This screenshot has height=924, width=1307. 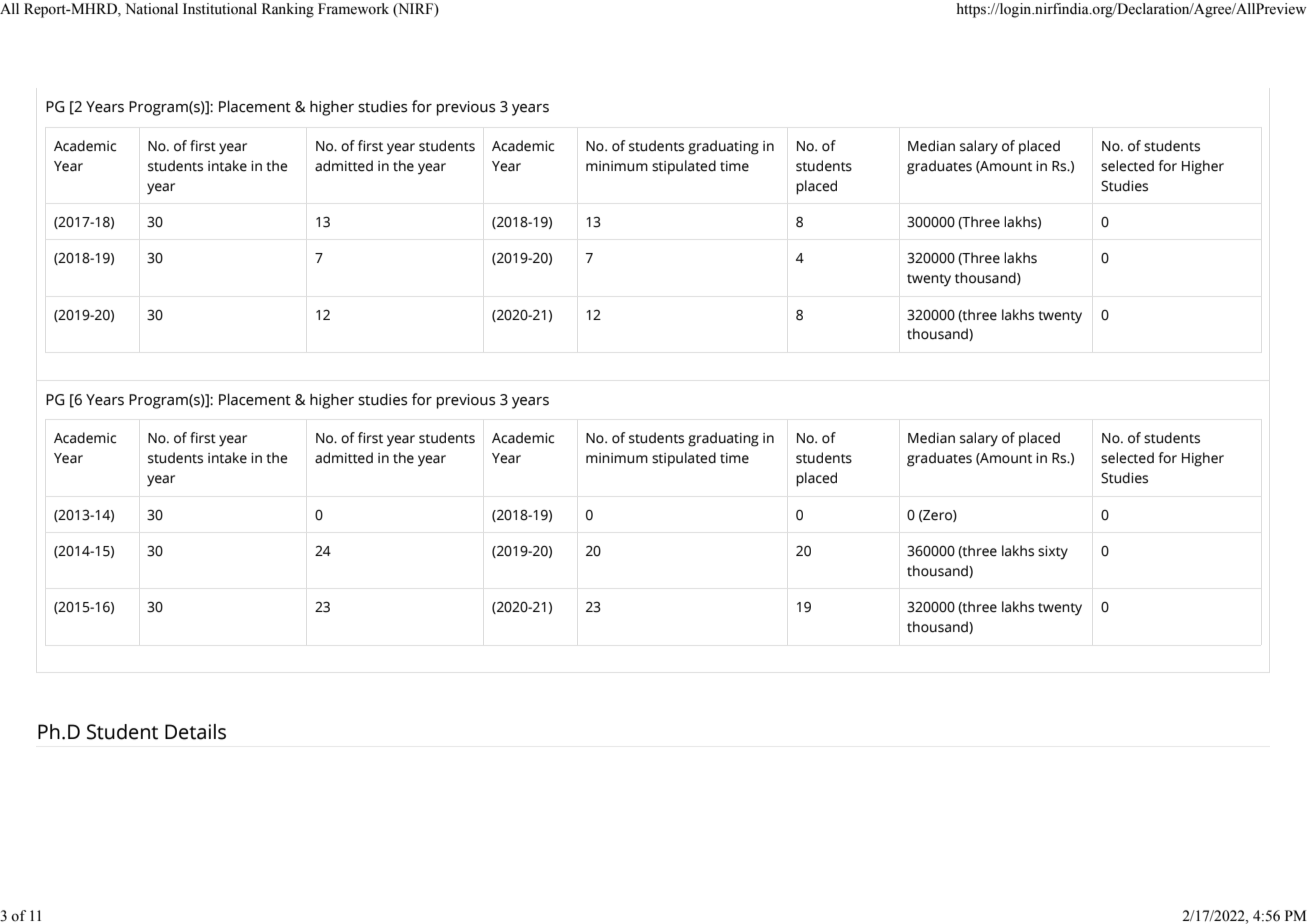 What do you see at coordinates (353, 9) in the screenshot?
I see `Framework` at bounding box center [353, 9].
